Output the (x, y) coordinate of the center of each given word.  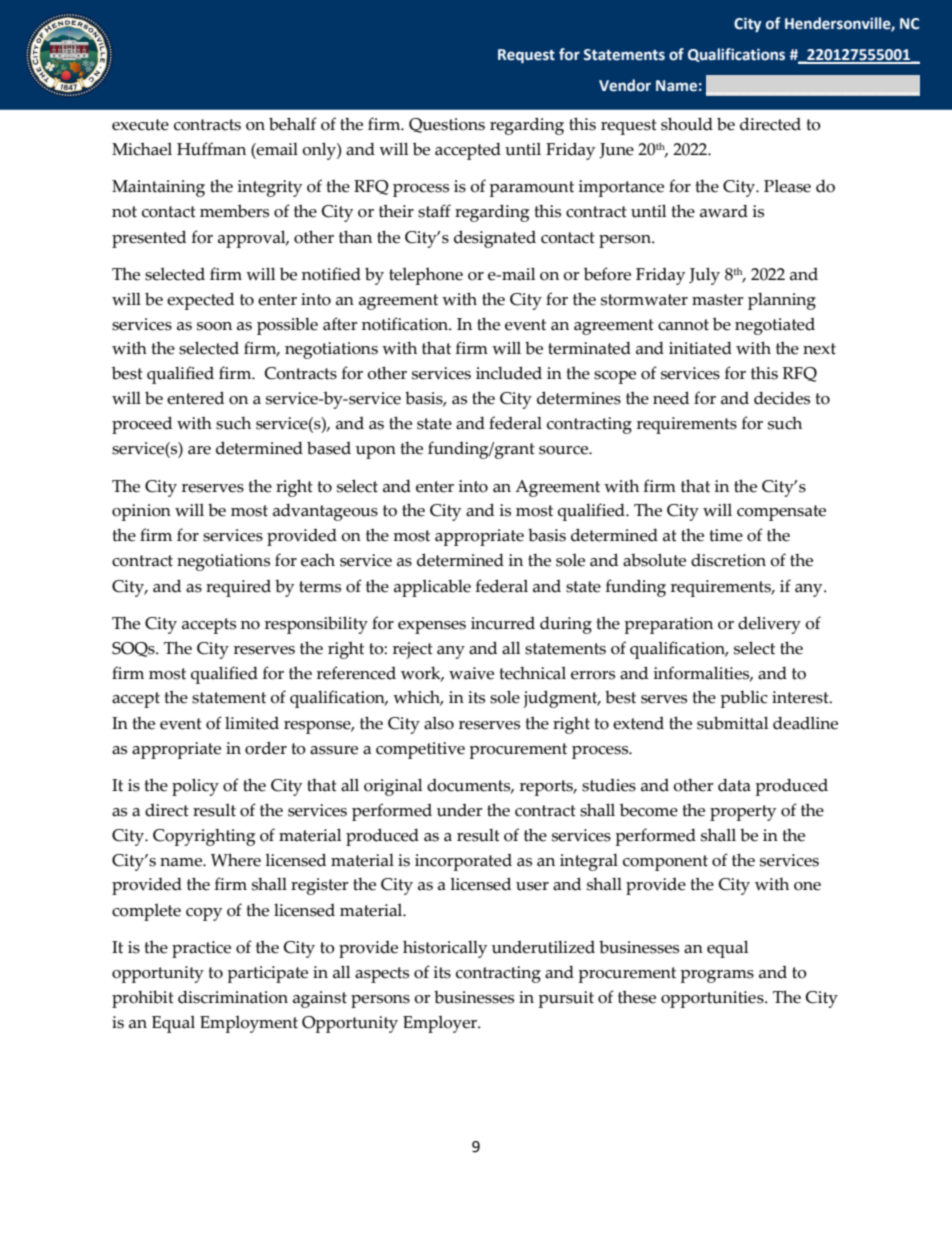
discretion (728, 560)
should (687, 124)
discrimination (233, 997)
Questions (447, 125)
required (238, 588)
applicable (432, 588)
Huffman (211, 149)
